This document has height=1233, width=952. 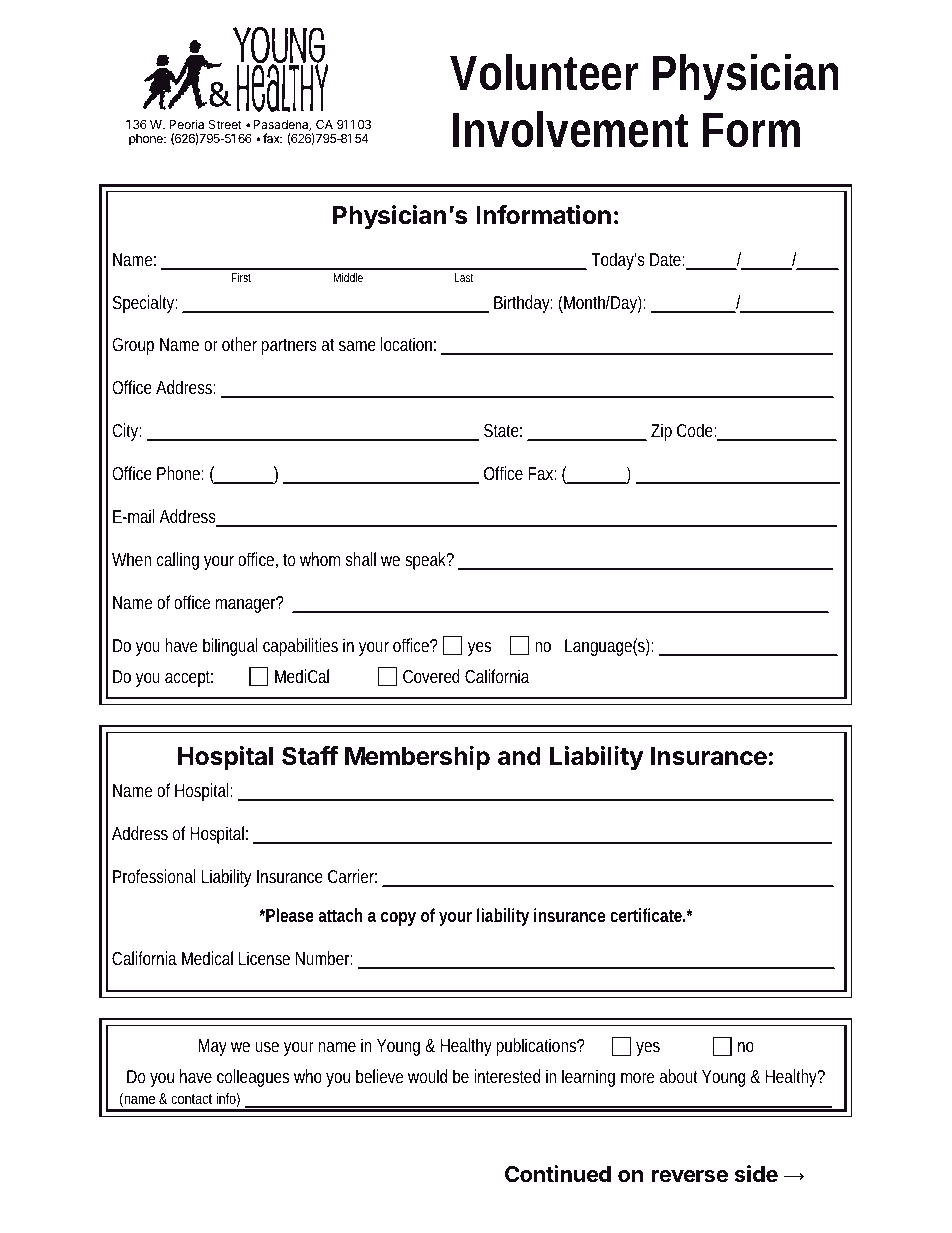 I want to click on contact, so click(x=191, y=1099).
